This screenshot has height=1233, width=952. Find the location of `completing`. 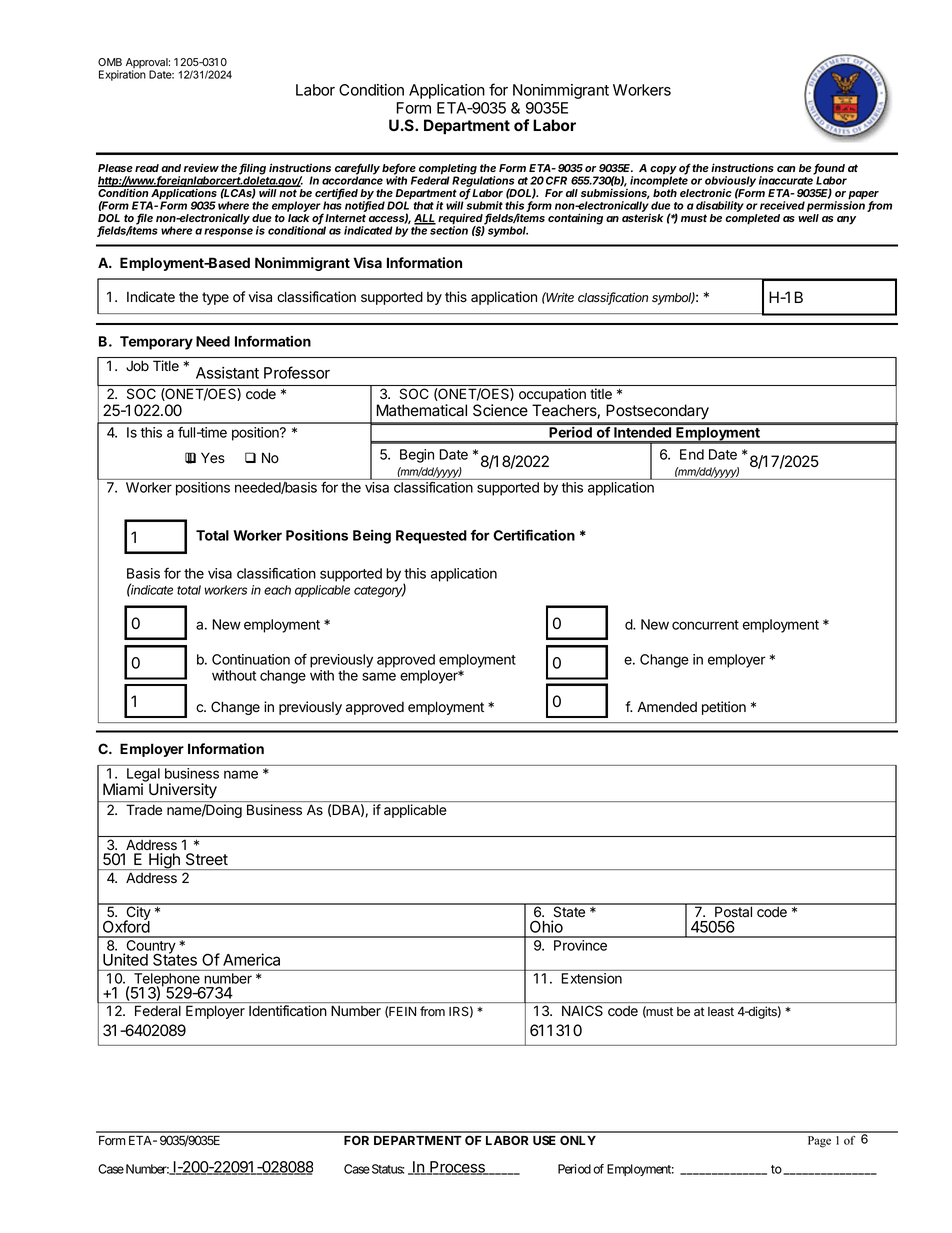

completing is located at coordinates (448, 170).
